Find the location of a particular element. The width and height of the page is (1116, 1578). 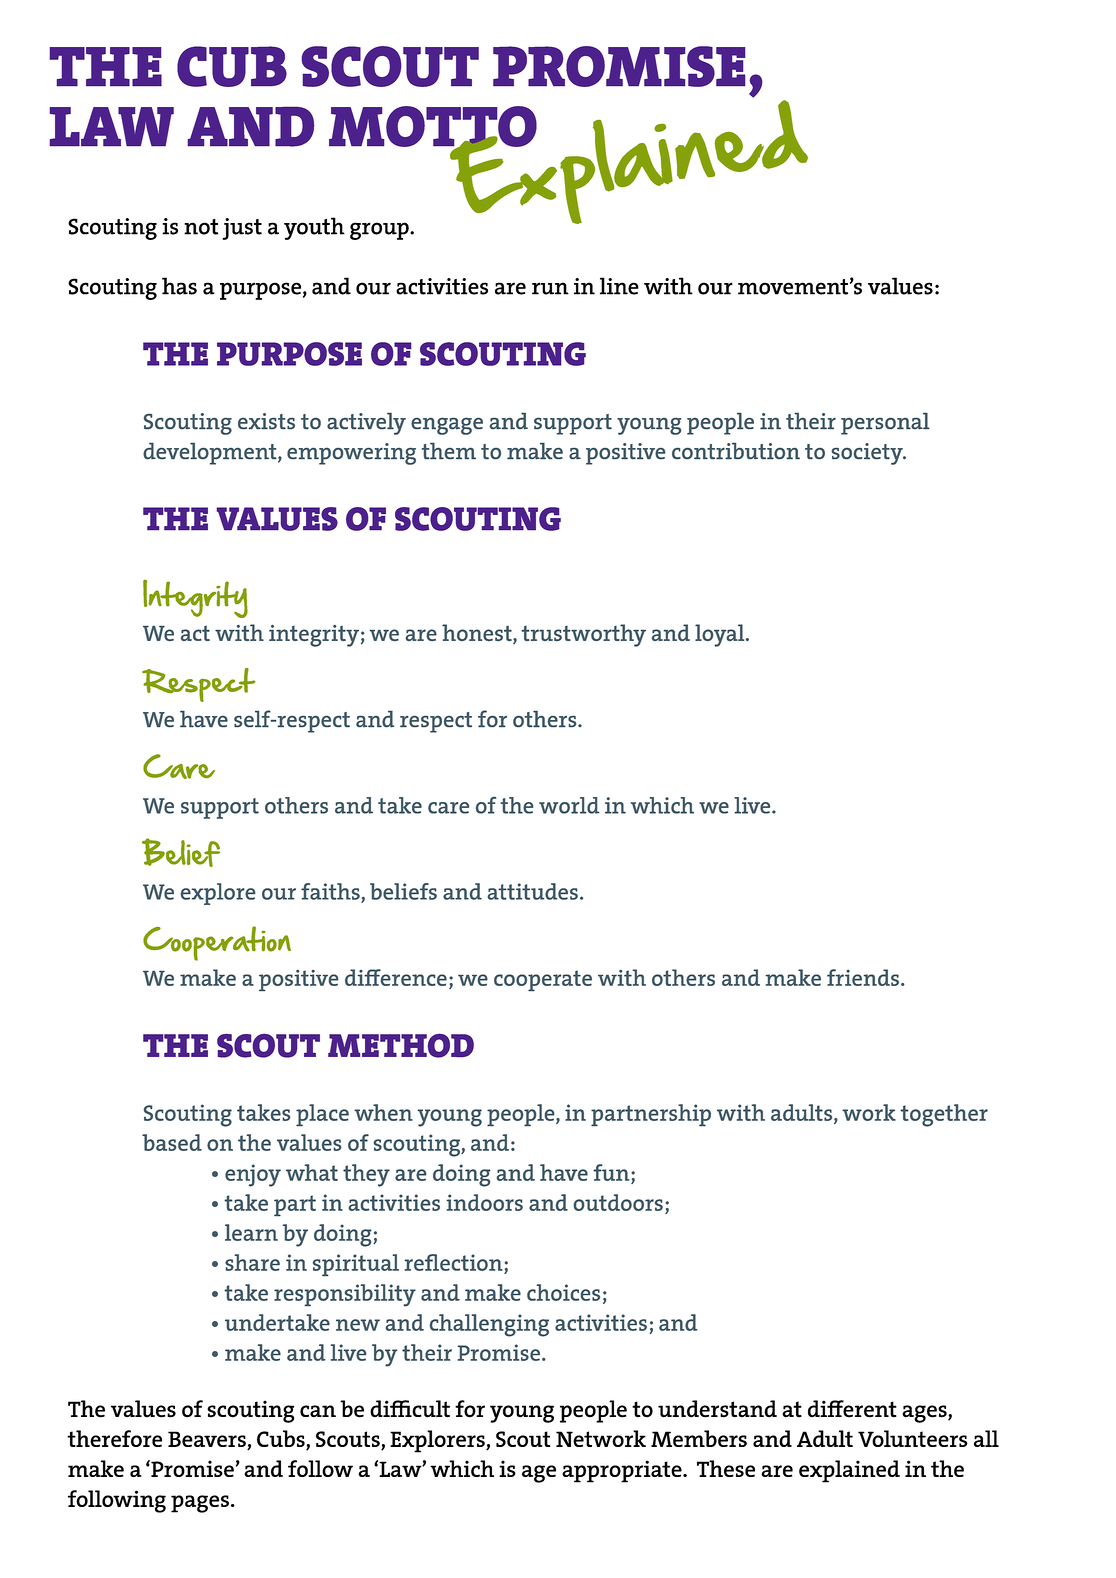

loyal is located at coordinates (721, 635).
